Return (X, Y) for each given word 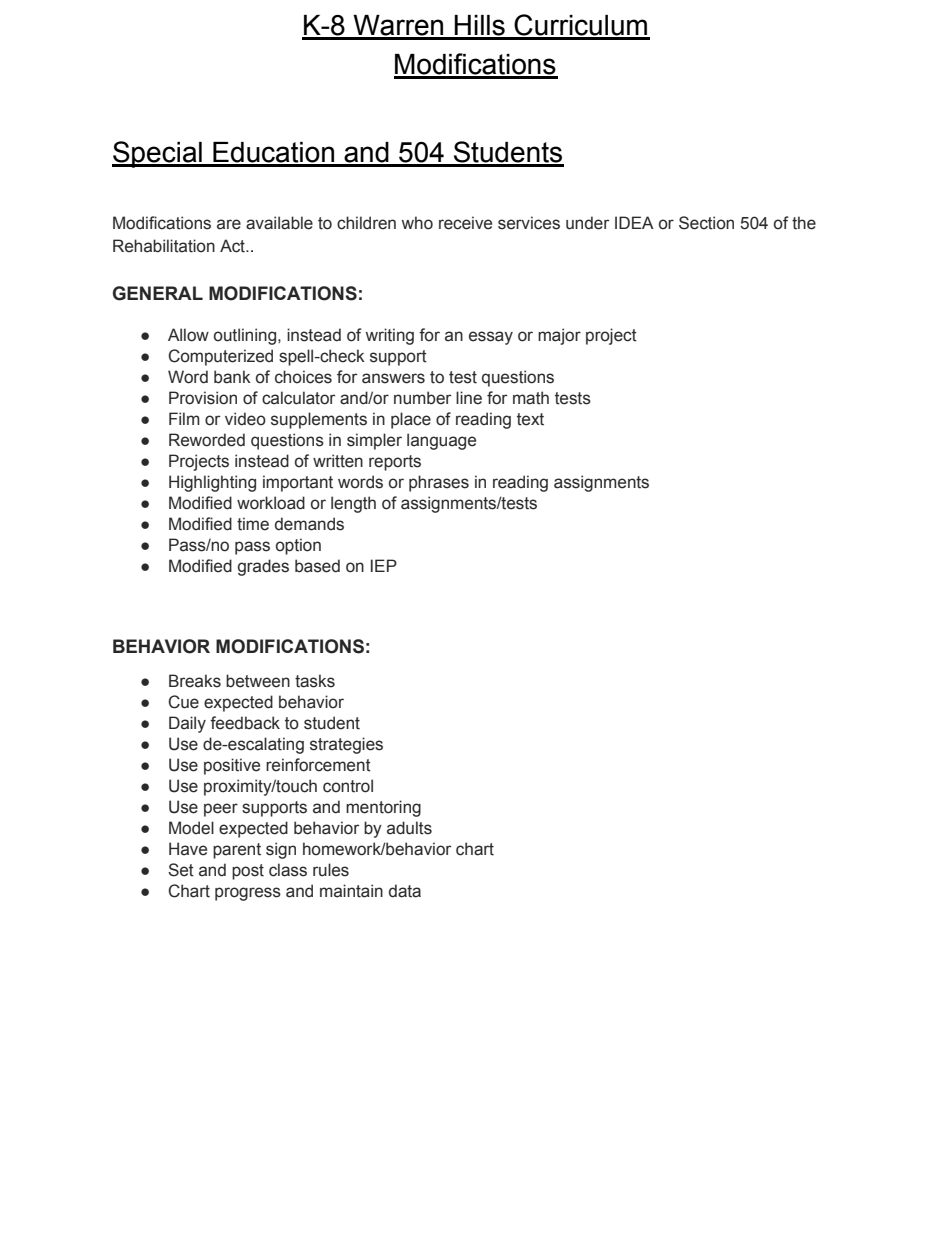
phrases (439, 483)
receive (465, 223)
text (530, 419)
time (253, 524)
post (248, 872)
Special (158, 154)
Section (706, 223)
